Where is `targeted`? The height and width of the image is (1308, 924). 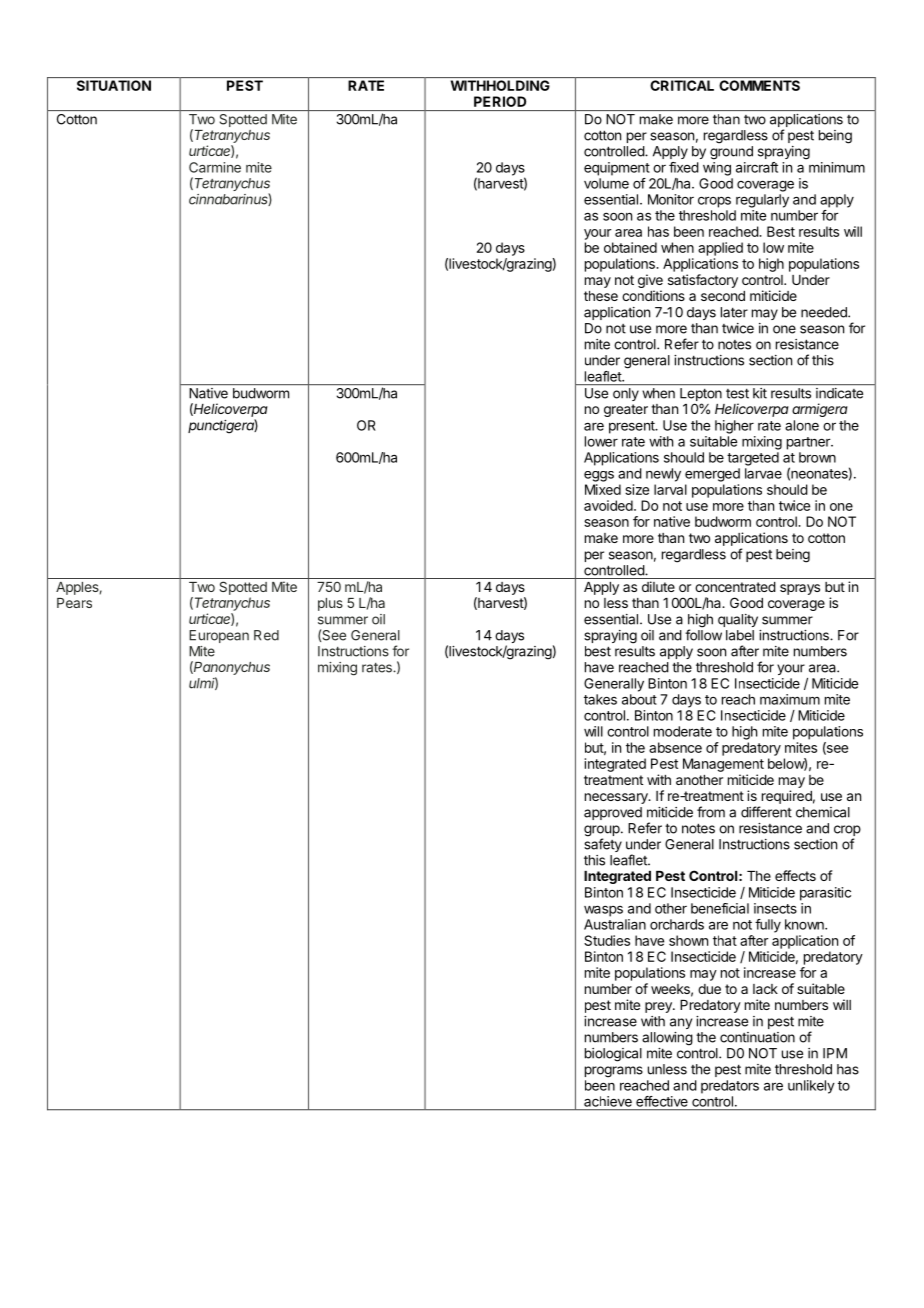
targeted is located at coordinates (753, 459).
